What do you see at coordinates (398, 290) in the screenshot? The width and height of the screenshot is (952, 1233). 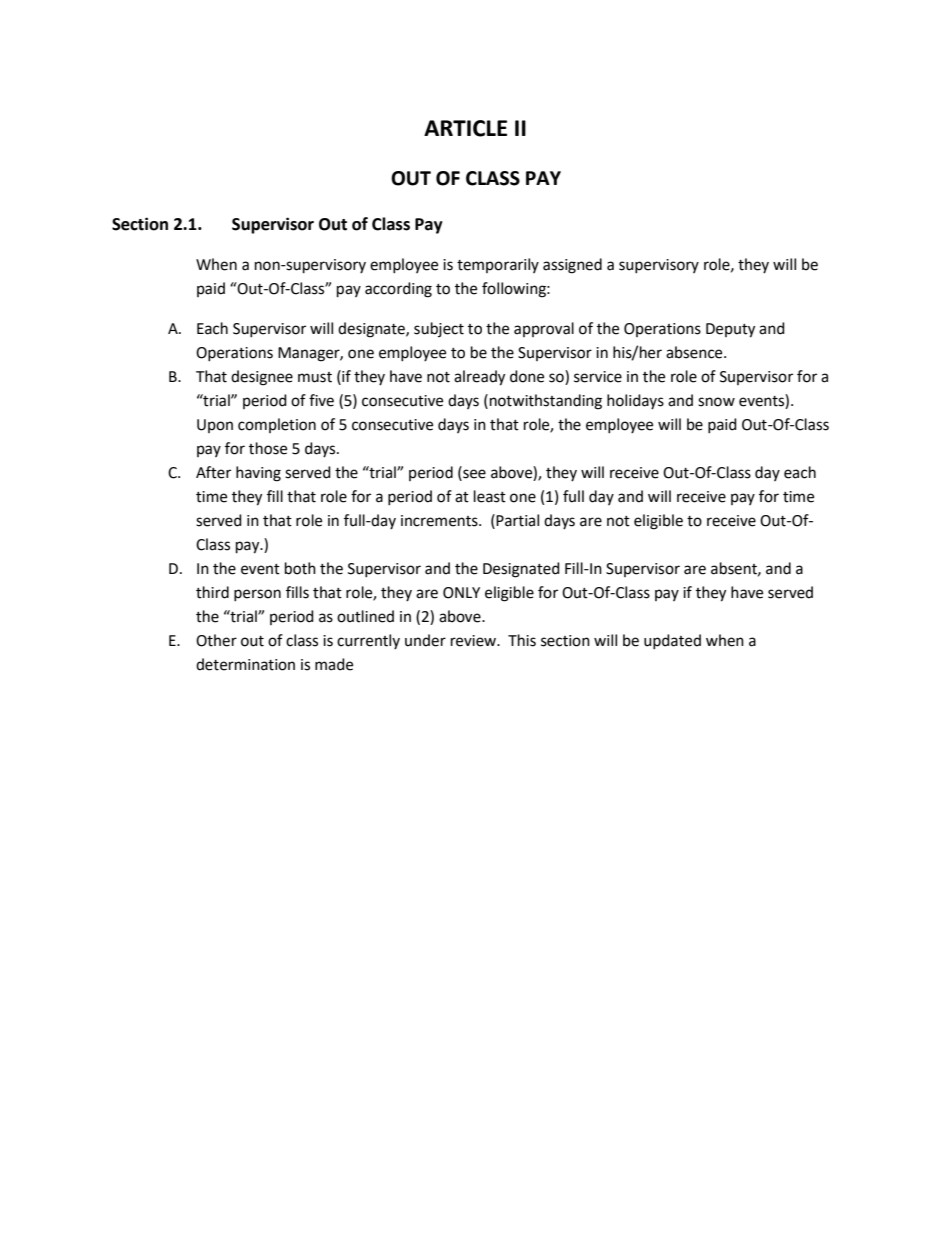 I see `according` at bounding box center [398, 290].
